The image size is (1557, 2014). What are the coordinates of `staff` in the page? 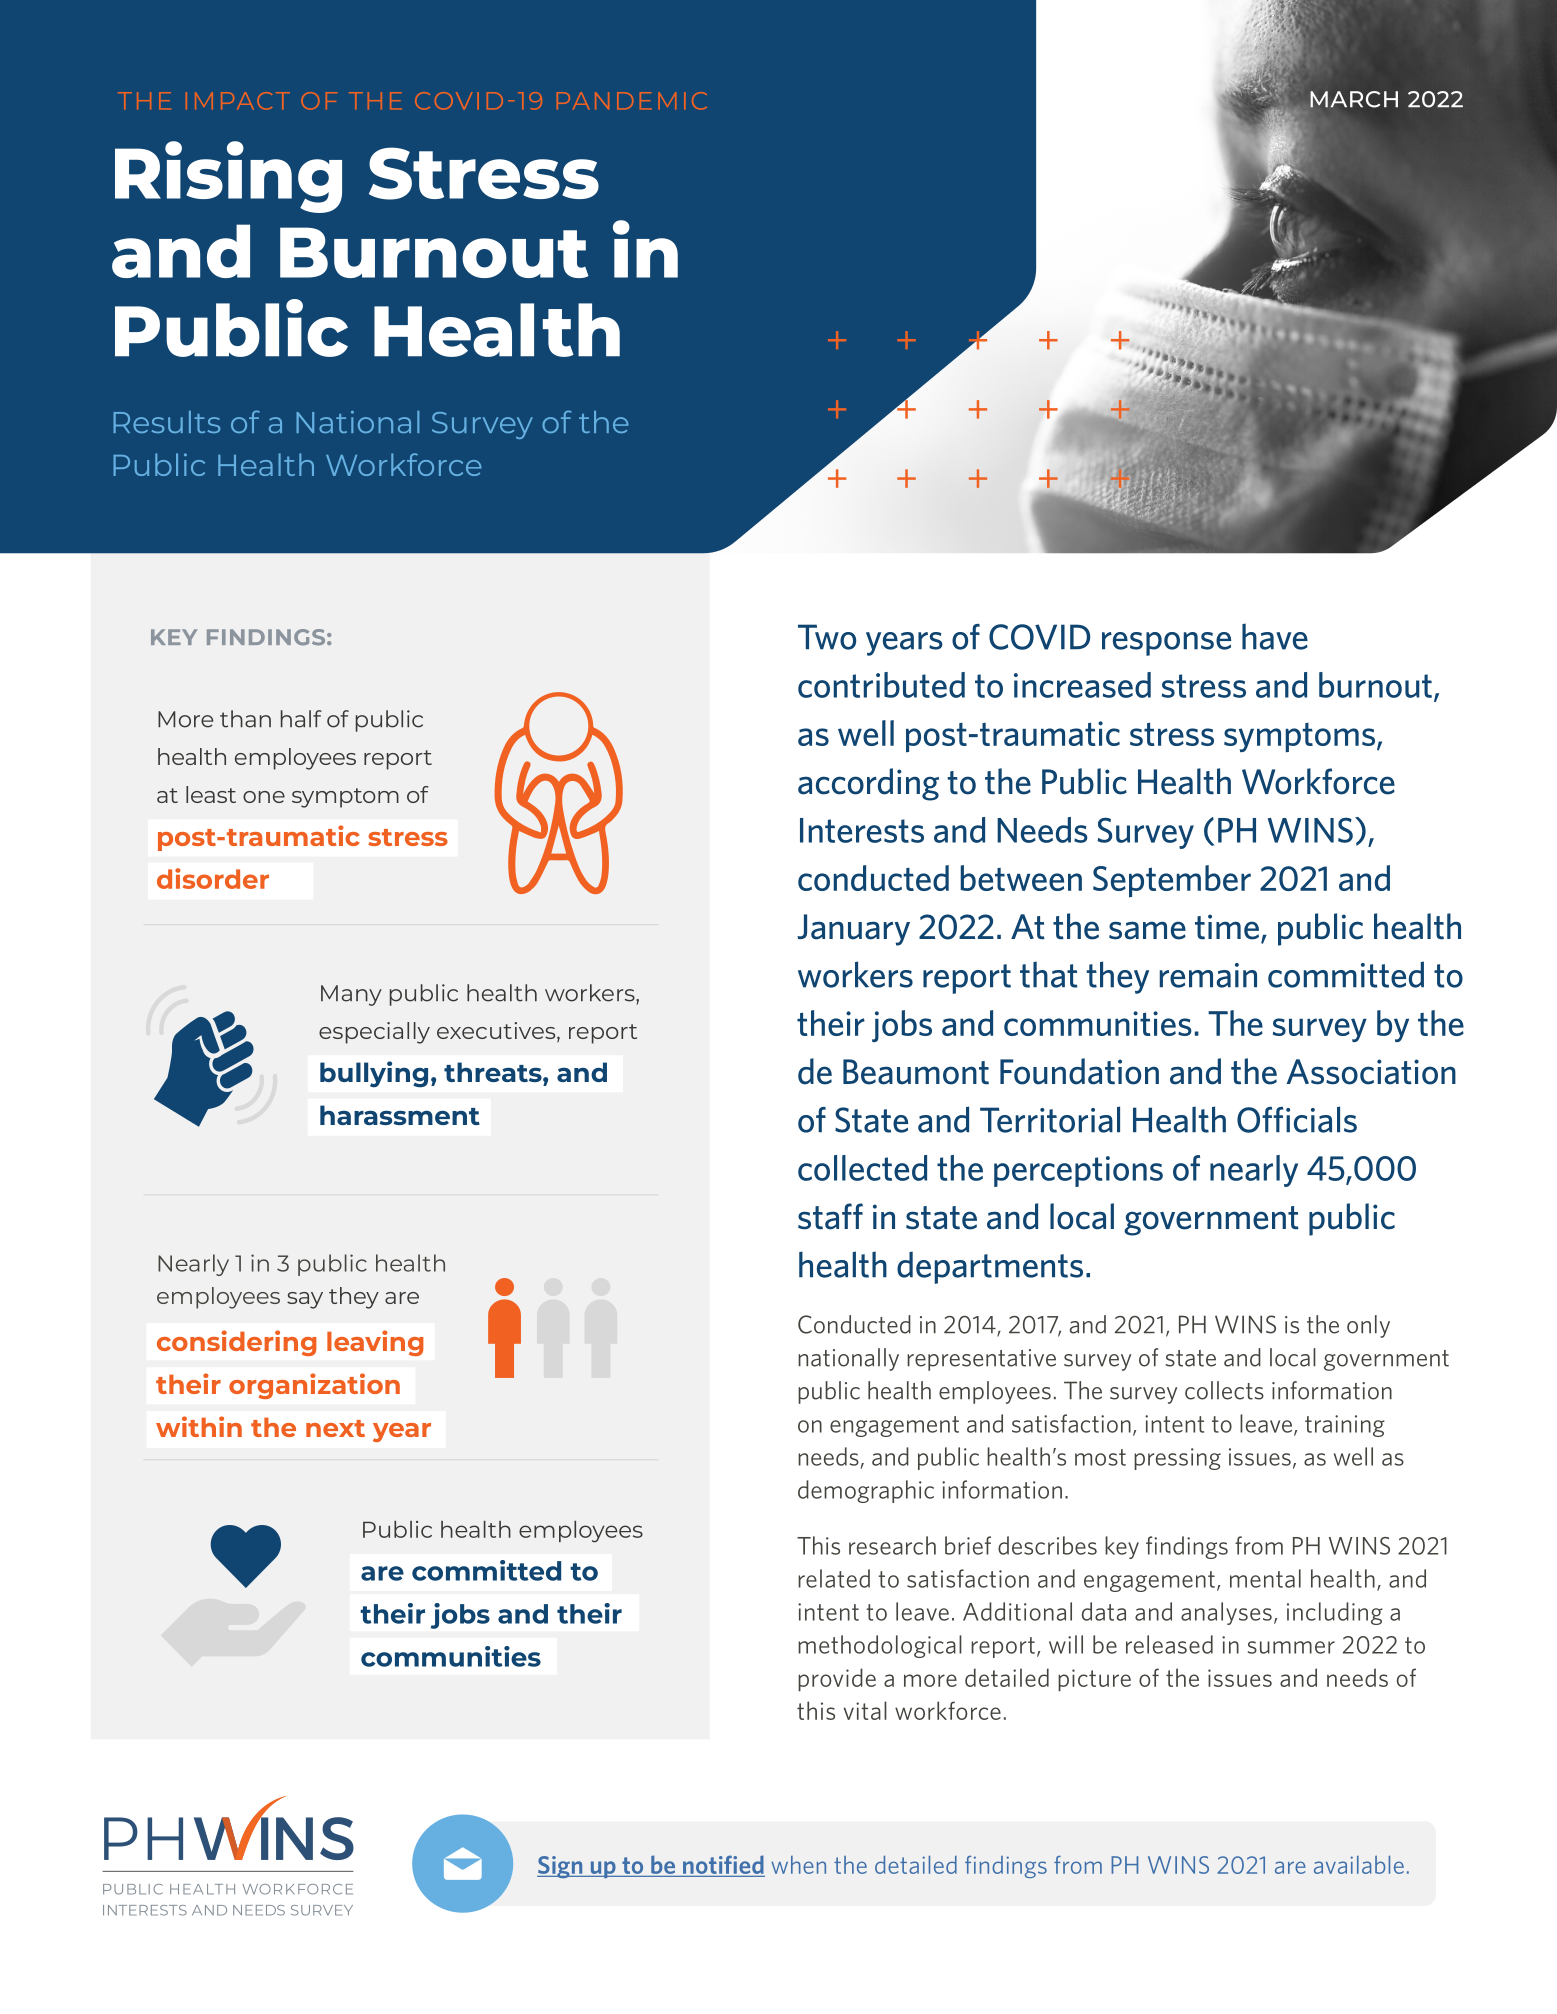 It's located at (830, 1216).
